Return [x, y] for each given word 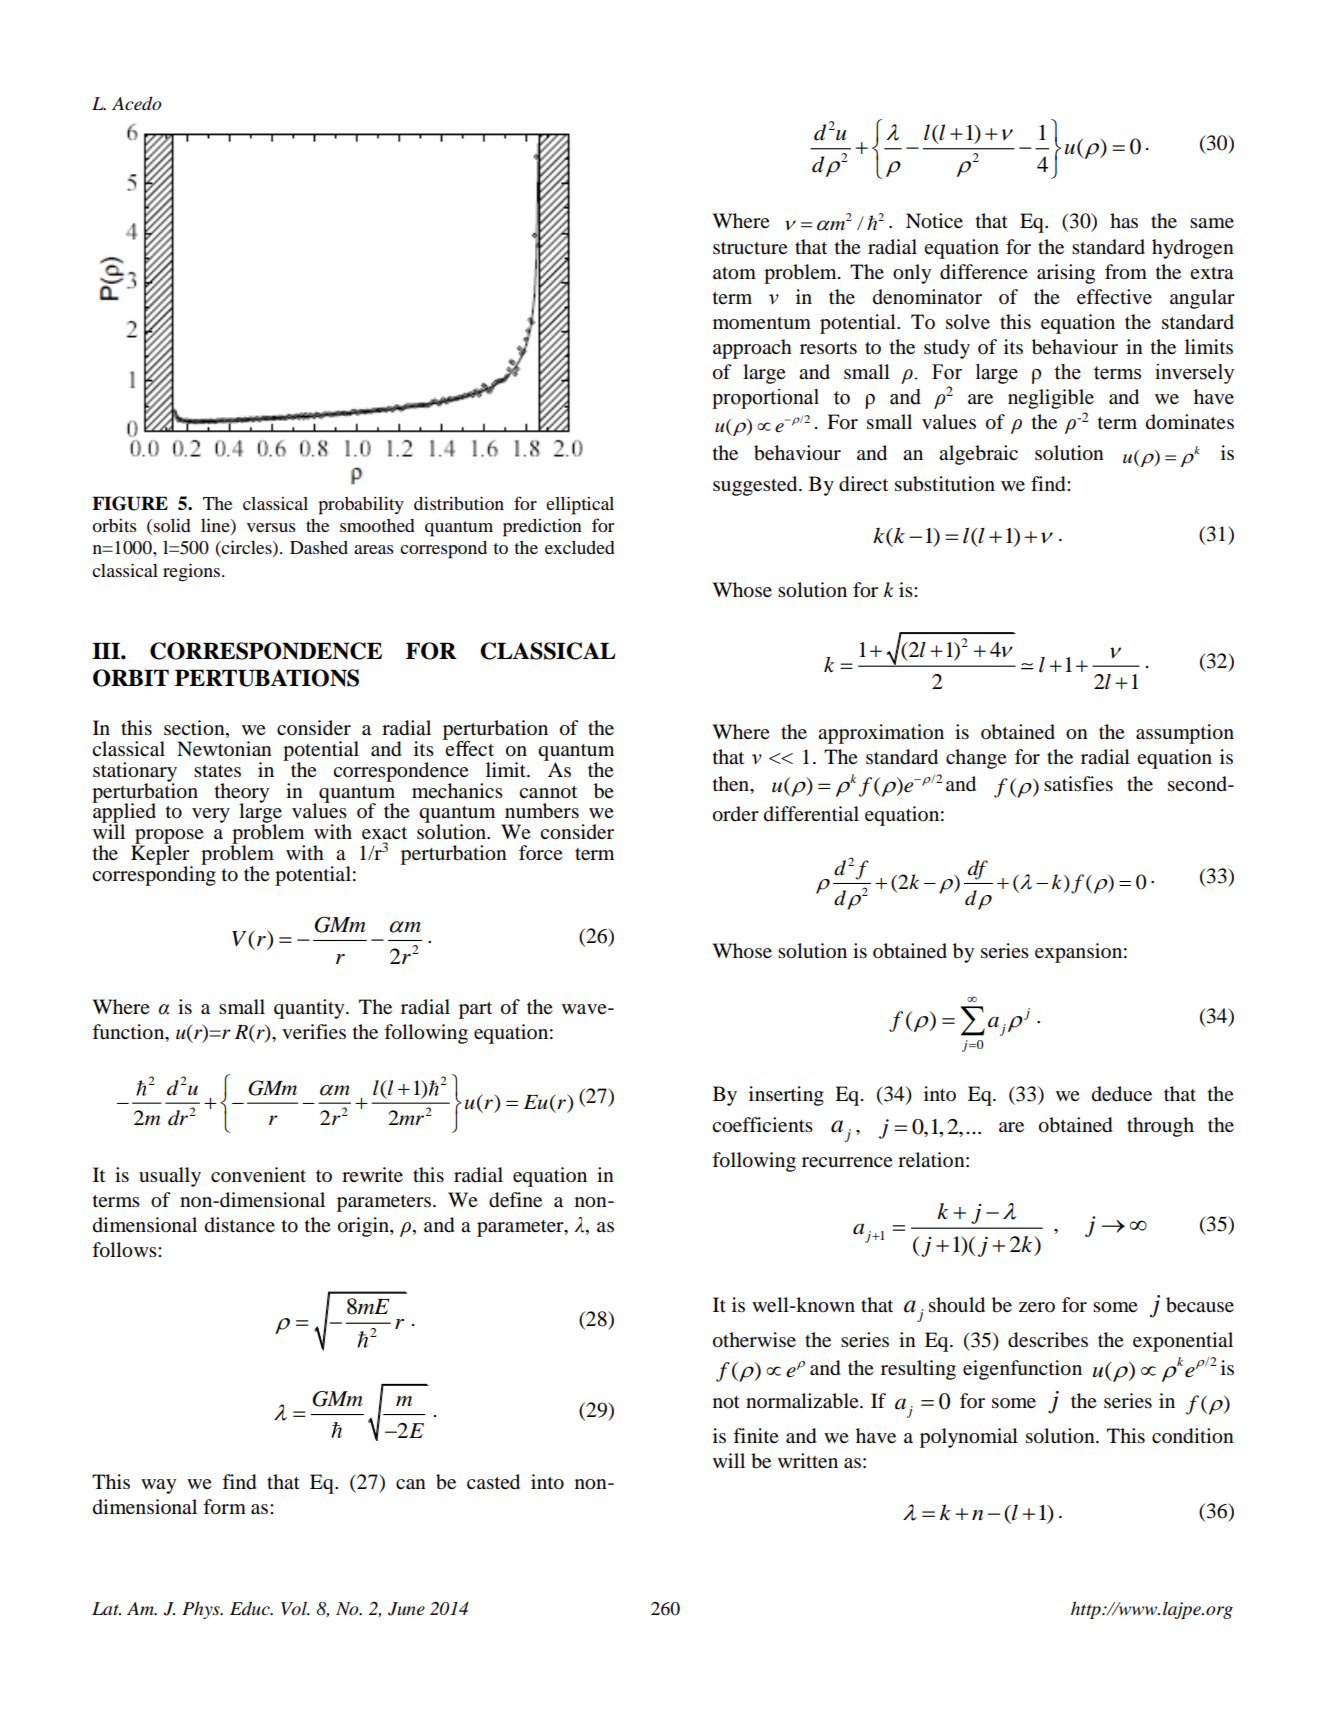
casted [493, 1482]
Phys [202, 1610]
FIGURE [130, 503]
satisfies [1078, 784]
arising [1066, 274]
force [541, 852]
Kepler [161, 855]
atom [734, 273]
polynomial [969, 1438]
